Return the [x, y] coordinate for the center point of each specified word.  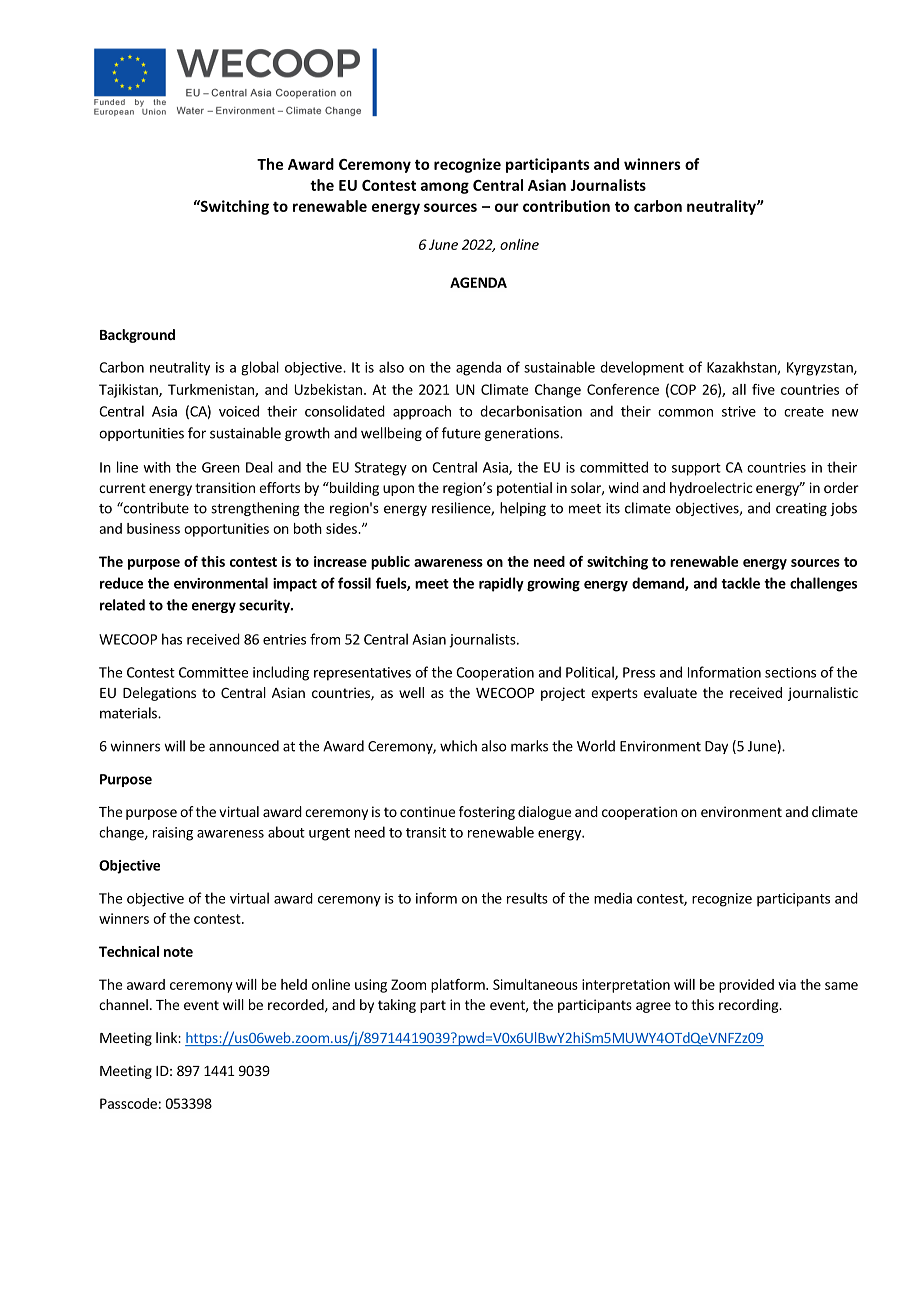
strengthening [255, 509]
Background [137, 336]
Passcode [128, 1103]
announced [244, 746]
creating [801, 509]
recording [750, 1006]
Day [716, 747]
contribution [566, 206]
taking [397, 1006]
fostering [487, 813]
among [445, 188]
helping [523, 509]
